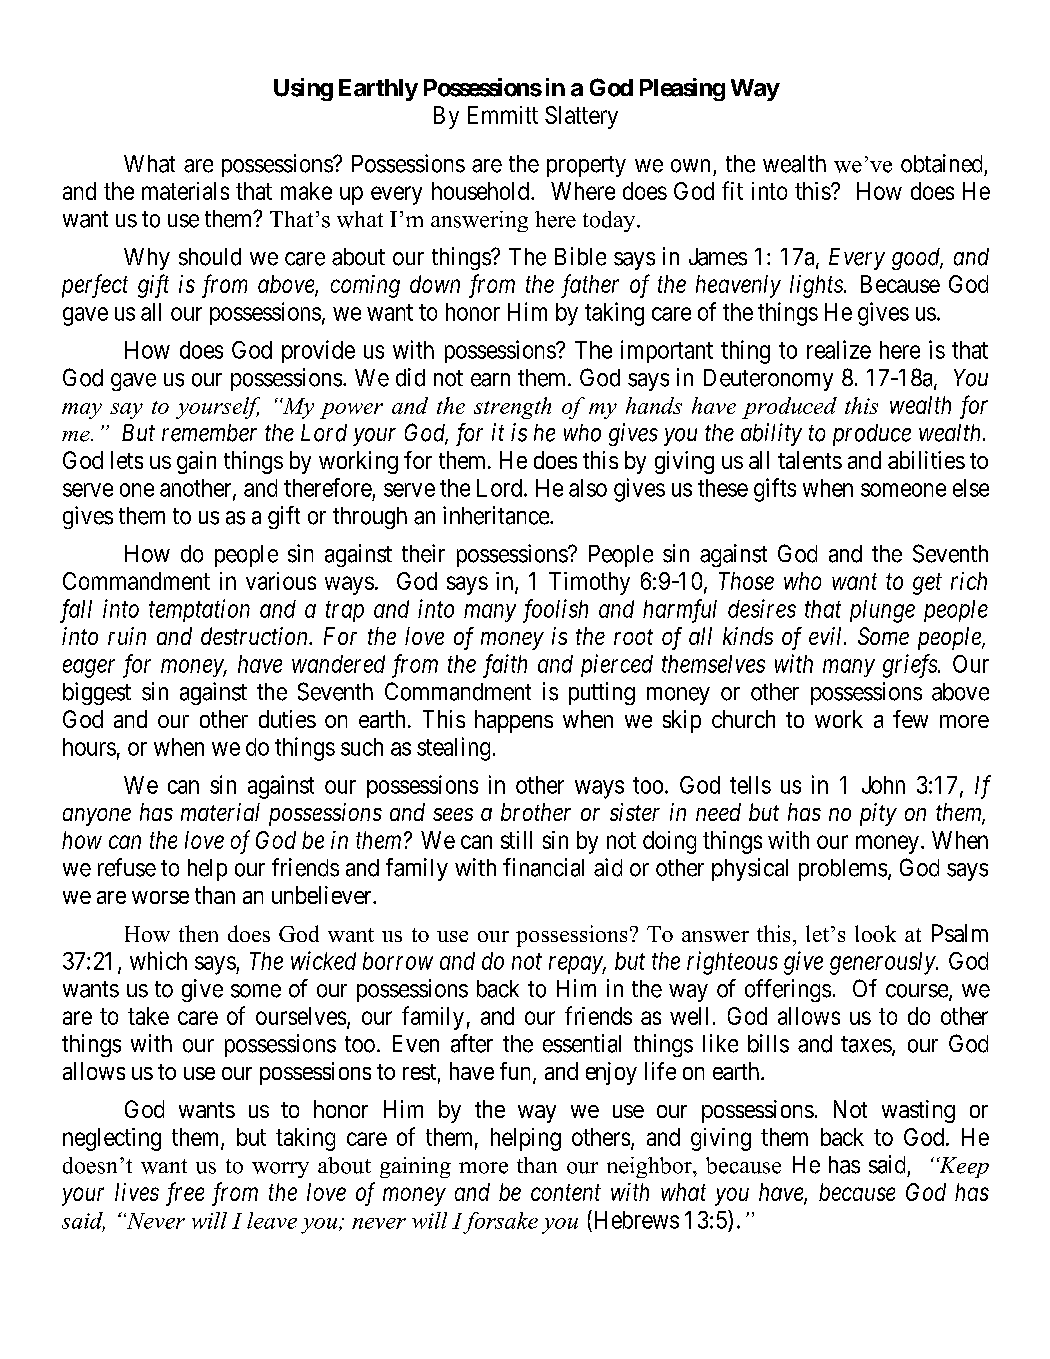 The height and width of the page is (1359, 1050). Describe the element at coordinates (127, 867) in the page. I see `refuse` at that location.
